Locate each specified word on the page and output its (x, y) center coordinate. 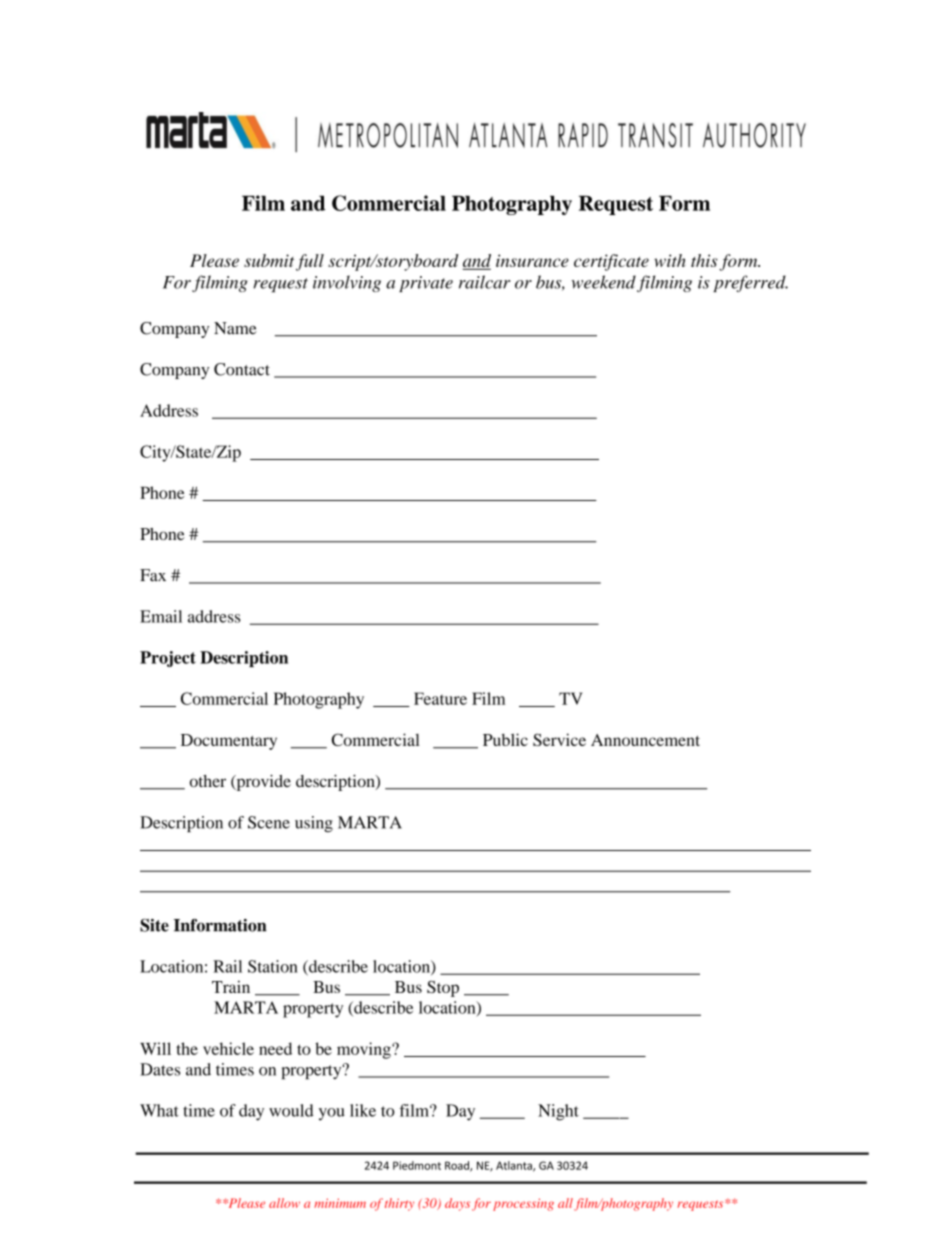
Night (558, 1112)
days (457, 1204)
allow (284, 1203)
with (670, 260)
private (426, 284)
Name (235, 328)
